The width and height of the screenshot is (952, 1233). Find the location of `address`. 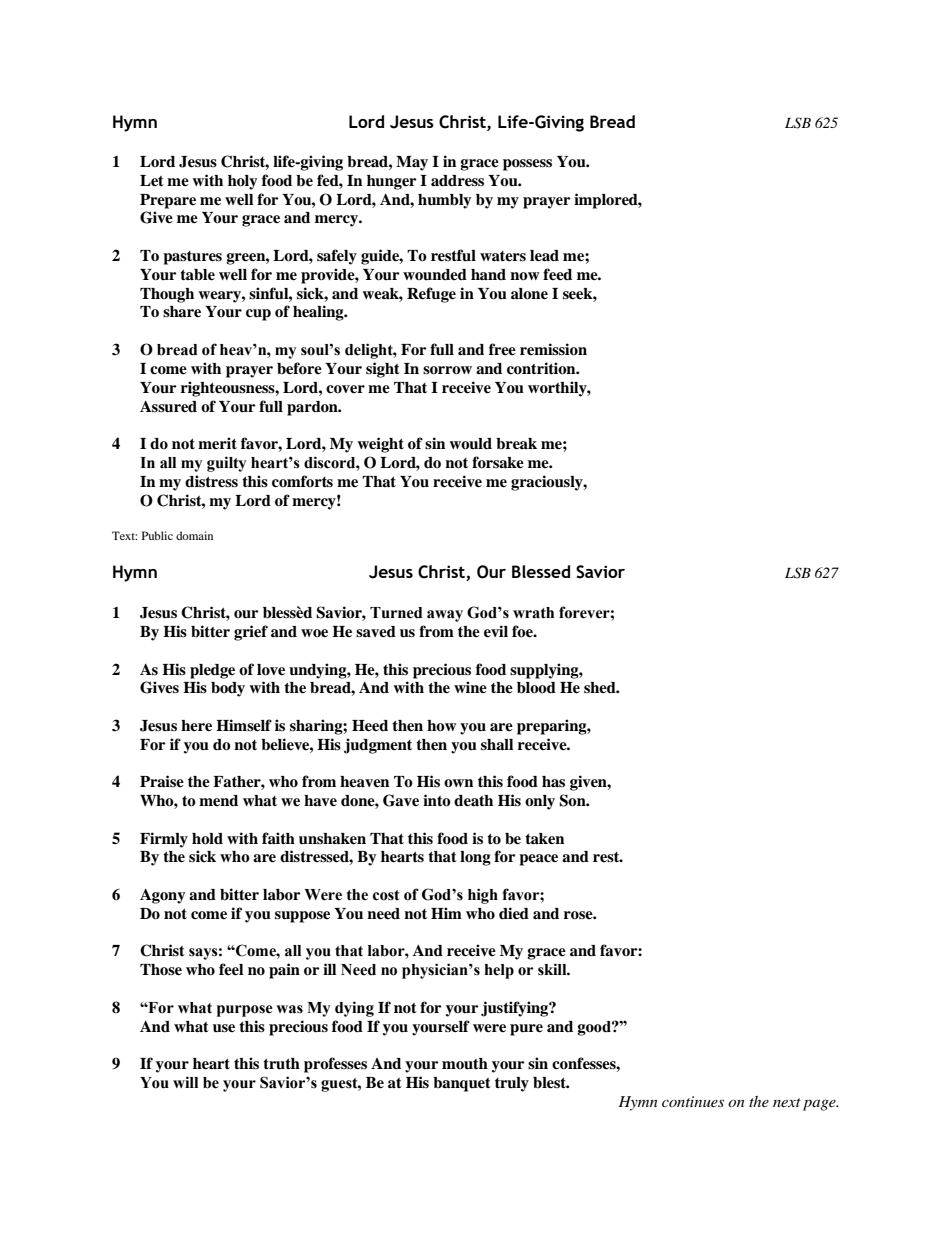

address is located at coordinates (457, 181).
